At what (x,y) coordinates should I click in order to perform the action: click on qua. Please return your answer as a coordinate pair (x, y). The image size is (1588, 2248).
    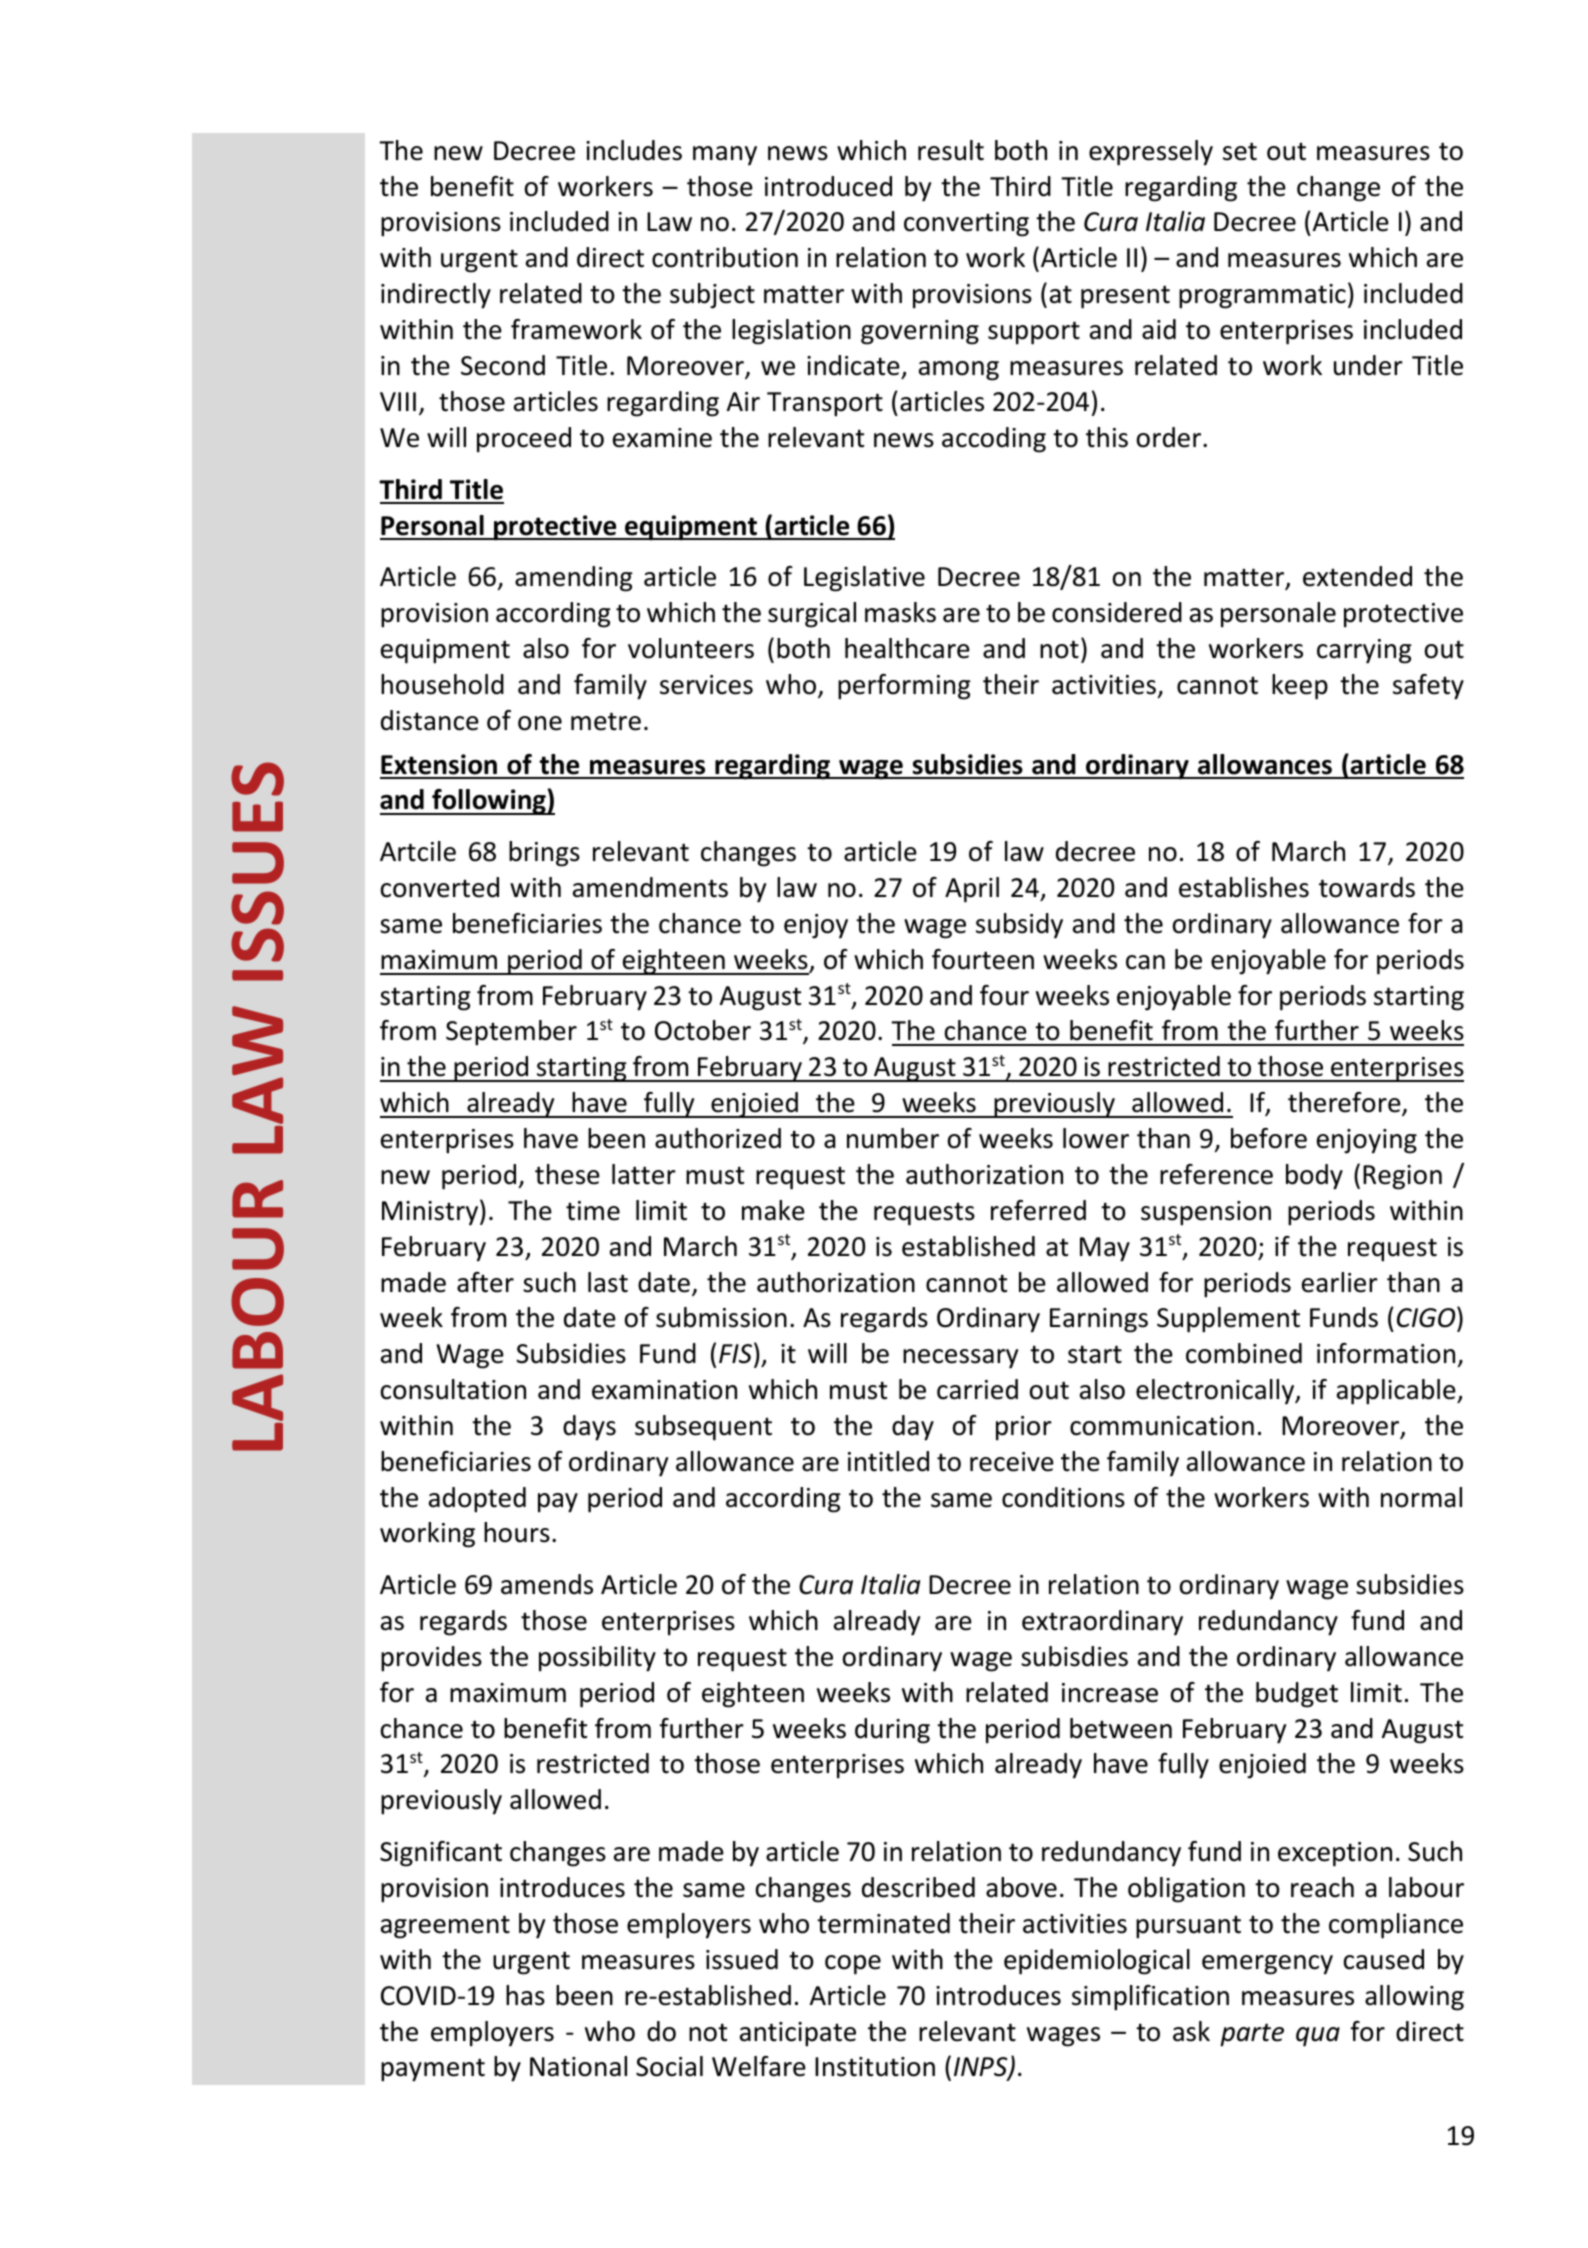
    Looking at the image, I should click on (1318, 2037).
